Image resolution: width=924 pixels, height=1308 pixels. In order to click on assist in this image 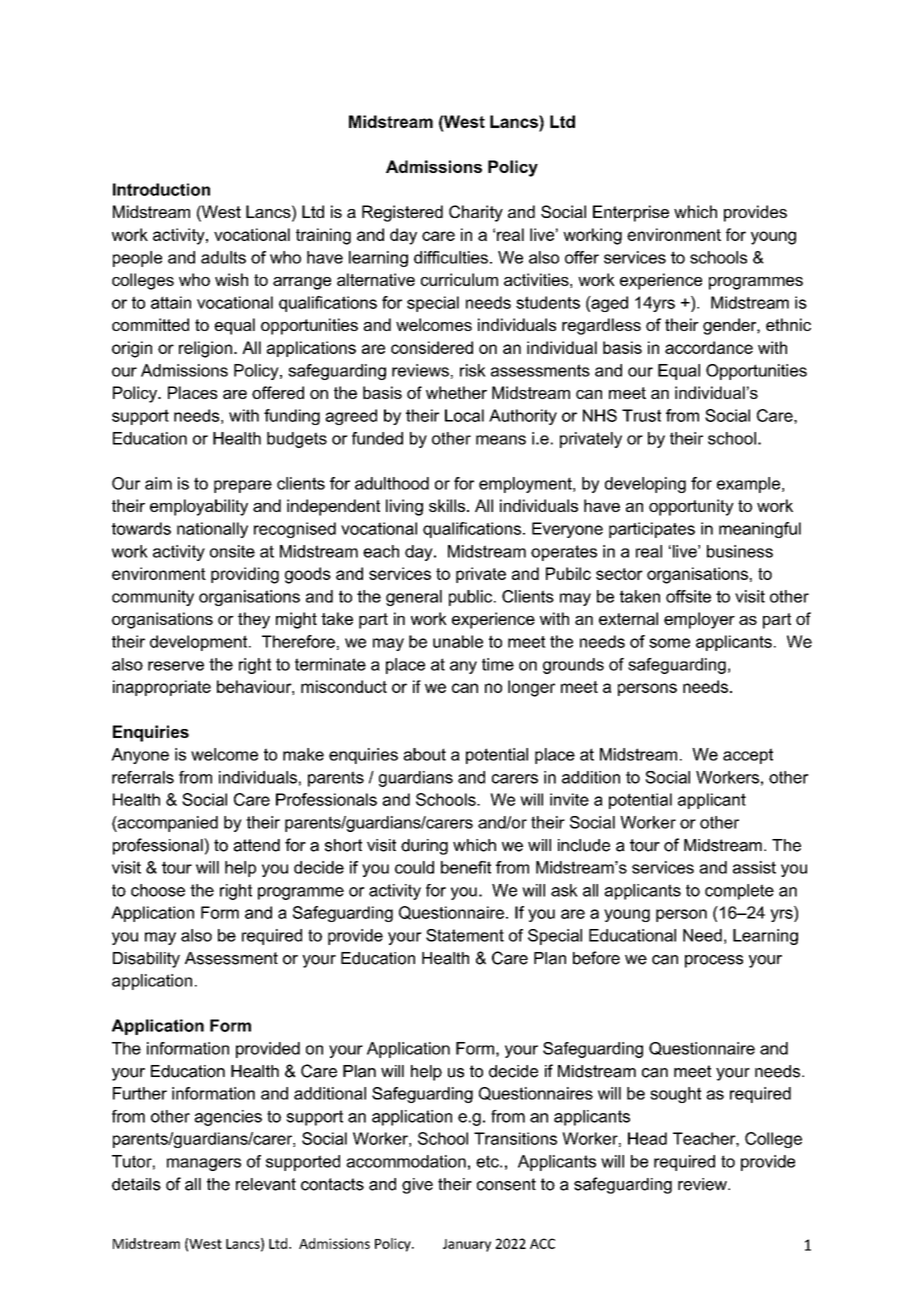, I will do `click(754, 867)`.
